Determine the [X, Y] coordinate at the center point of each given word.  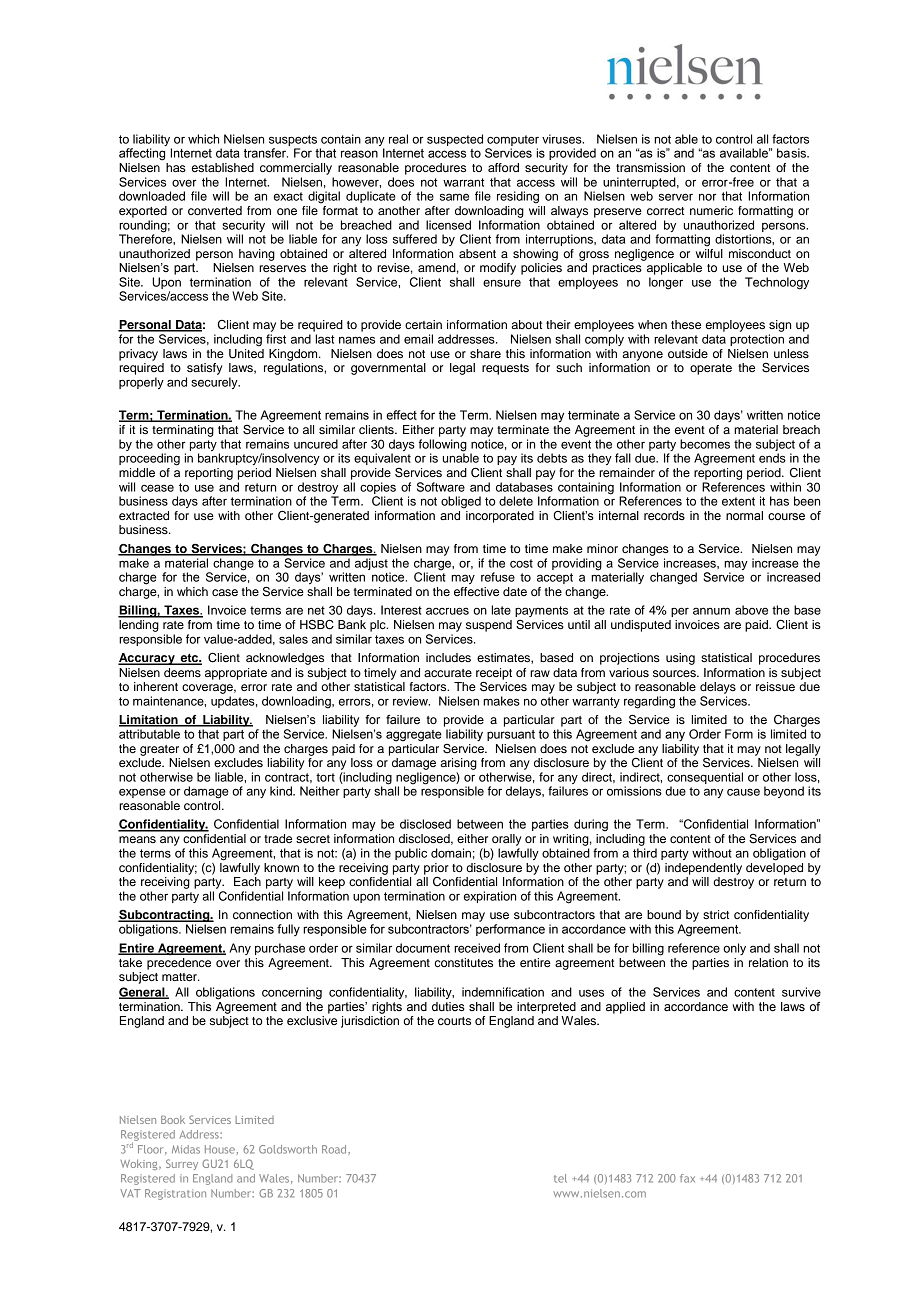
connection [262, 914]
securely [215, 383]
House [220, 1149]
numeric [711, 210]
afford [503, 167]
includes [448, 657]
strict [716, 914]
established [223, 167]
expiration [490, 897]
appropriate [236, 674]
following [443, 446]
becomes [705, 444]
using [680, 659]
